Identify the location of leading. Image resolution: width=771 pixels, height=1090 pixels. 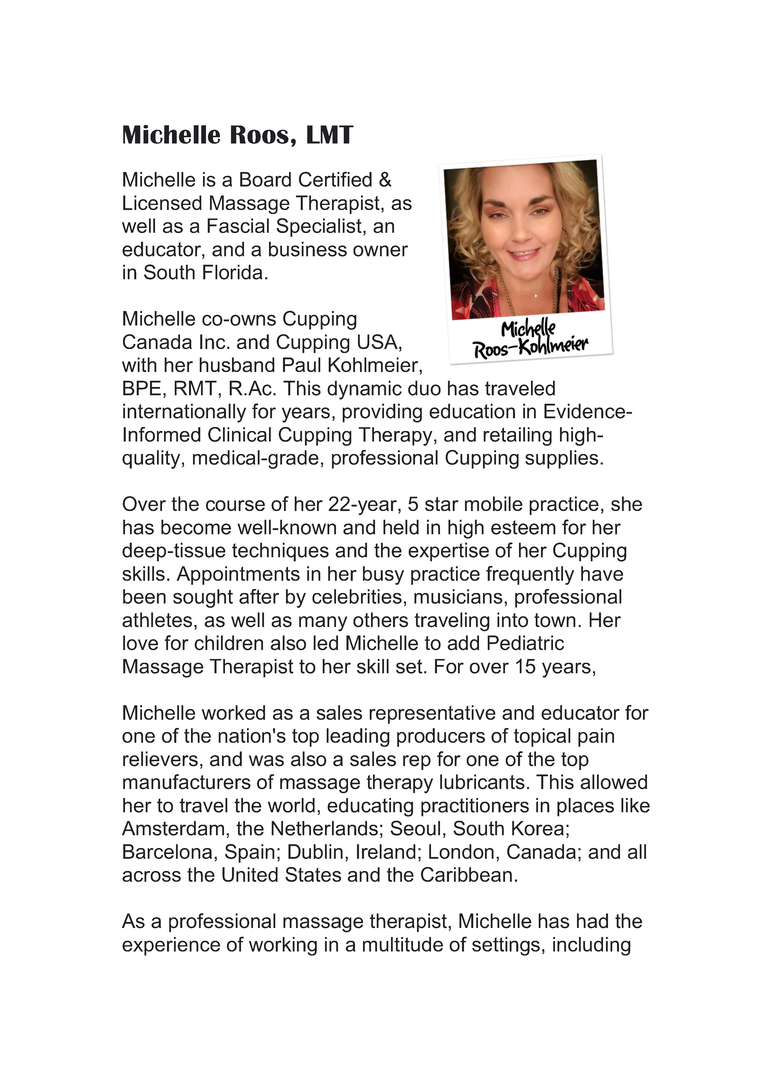
(358, 737).
